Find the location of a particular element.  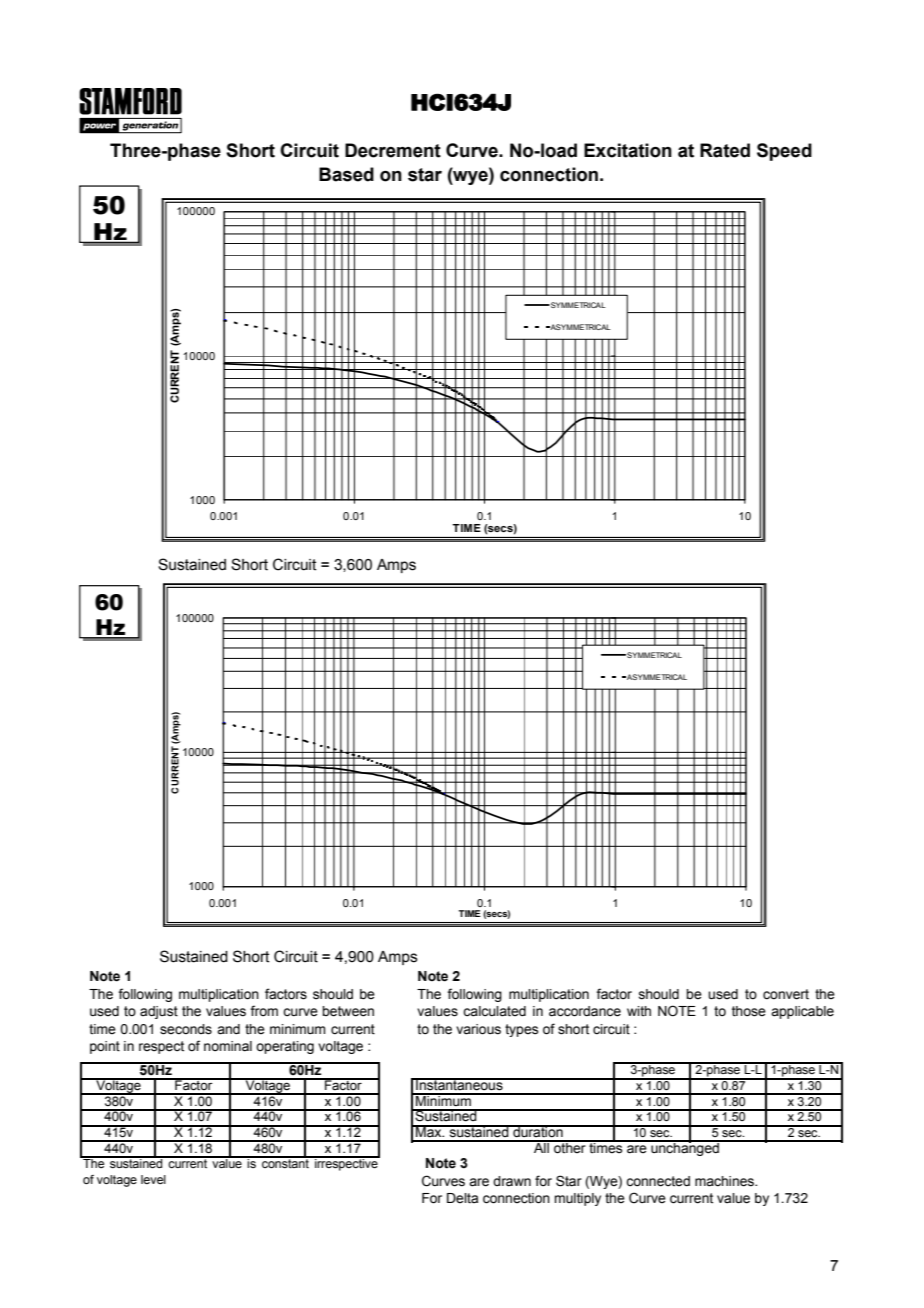

from is located at coordinates (264, 1010).
